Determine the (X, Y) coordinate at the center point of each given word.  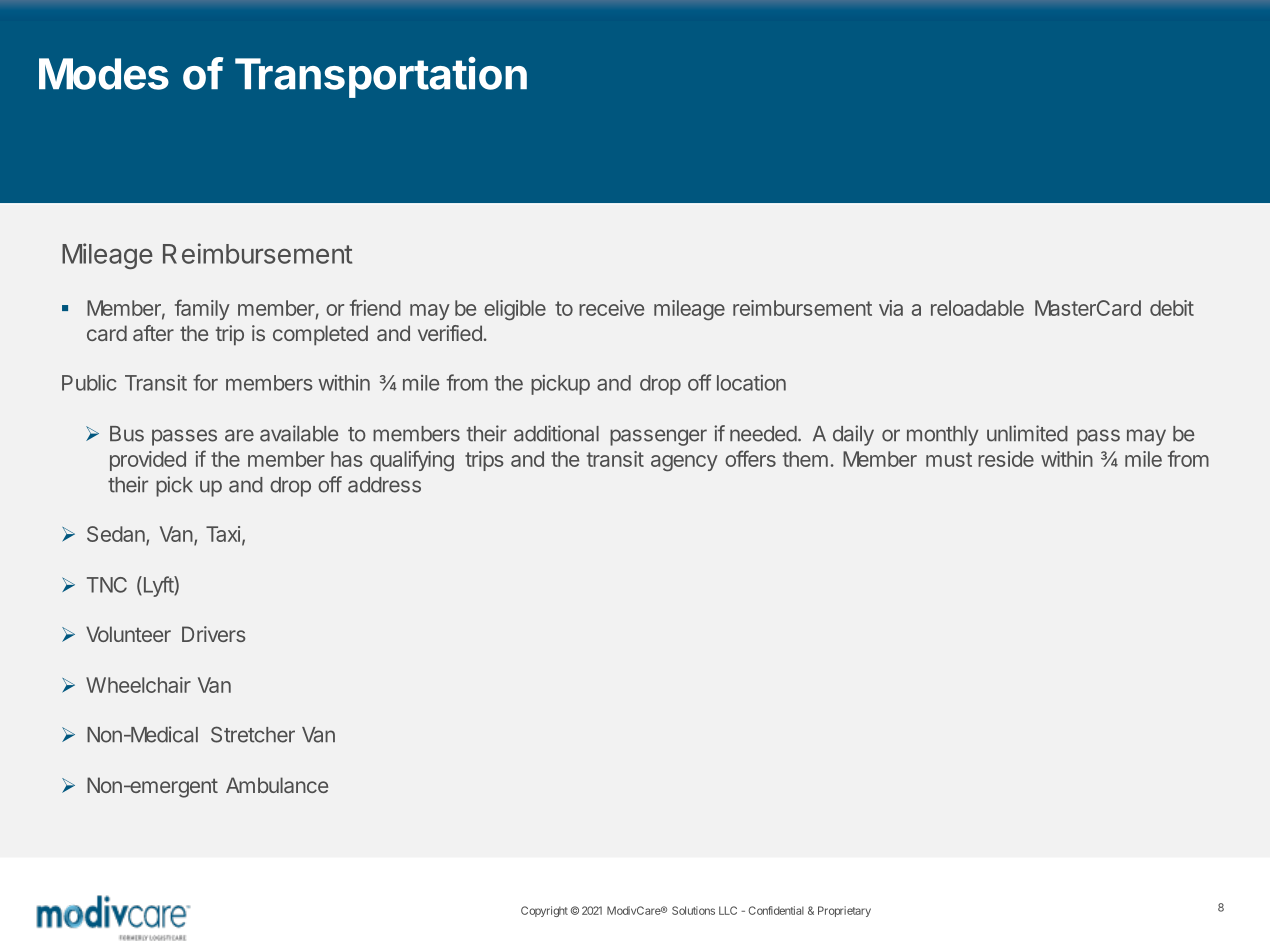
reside (1006, 459)
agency (684, 463)
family (202, 309)
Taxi (223, 534)
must (949, 459)
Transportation (381, 77)
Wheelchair (138, 685)
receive (611, 308)
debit (1172, 308)
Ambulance (277, 785)
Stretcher (253, 734)
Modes (104, 74)
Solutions (693, 910)
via (891, 308)
